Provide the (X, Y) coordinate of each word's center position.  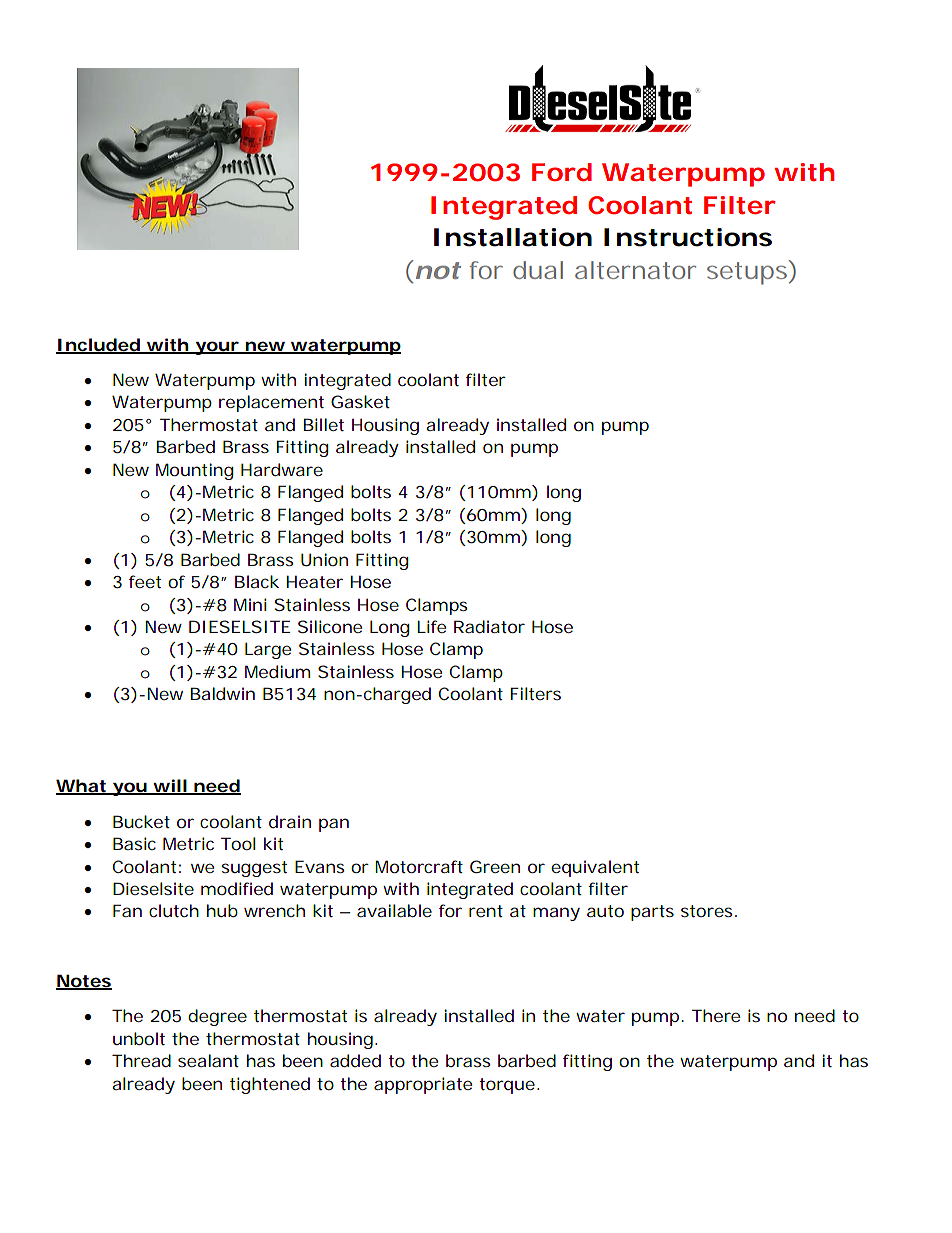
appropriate (423, 1085)
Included (100, 345)
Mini (250, 604)
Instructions (688, 237)
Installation (513, 237)
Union (324, 559)
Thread (141, 1060)
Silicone (330, 626)
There (716, 1015)
